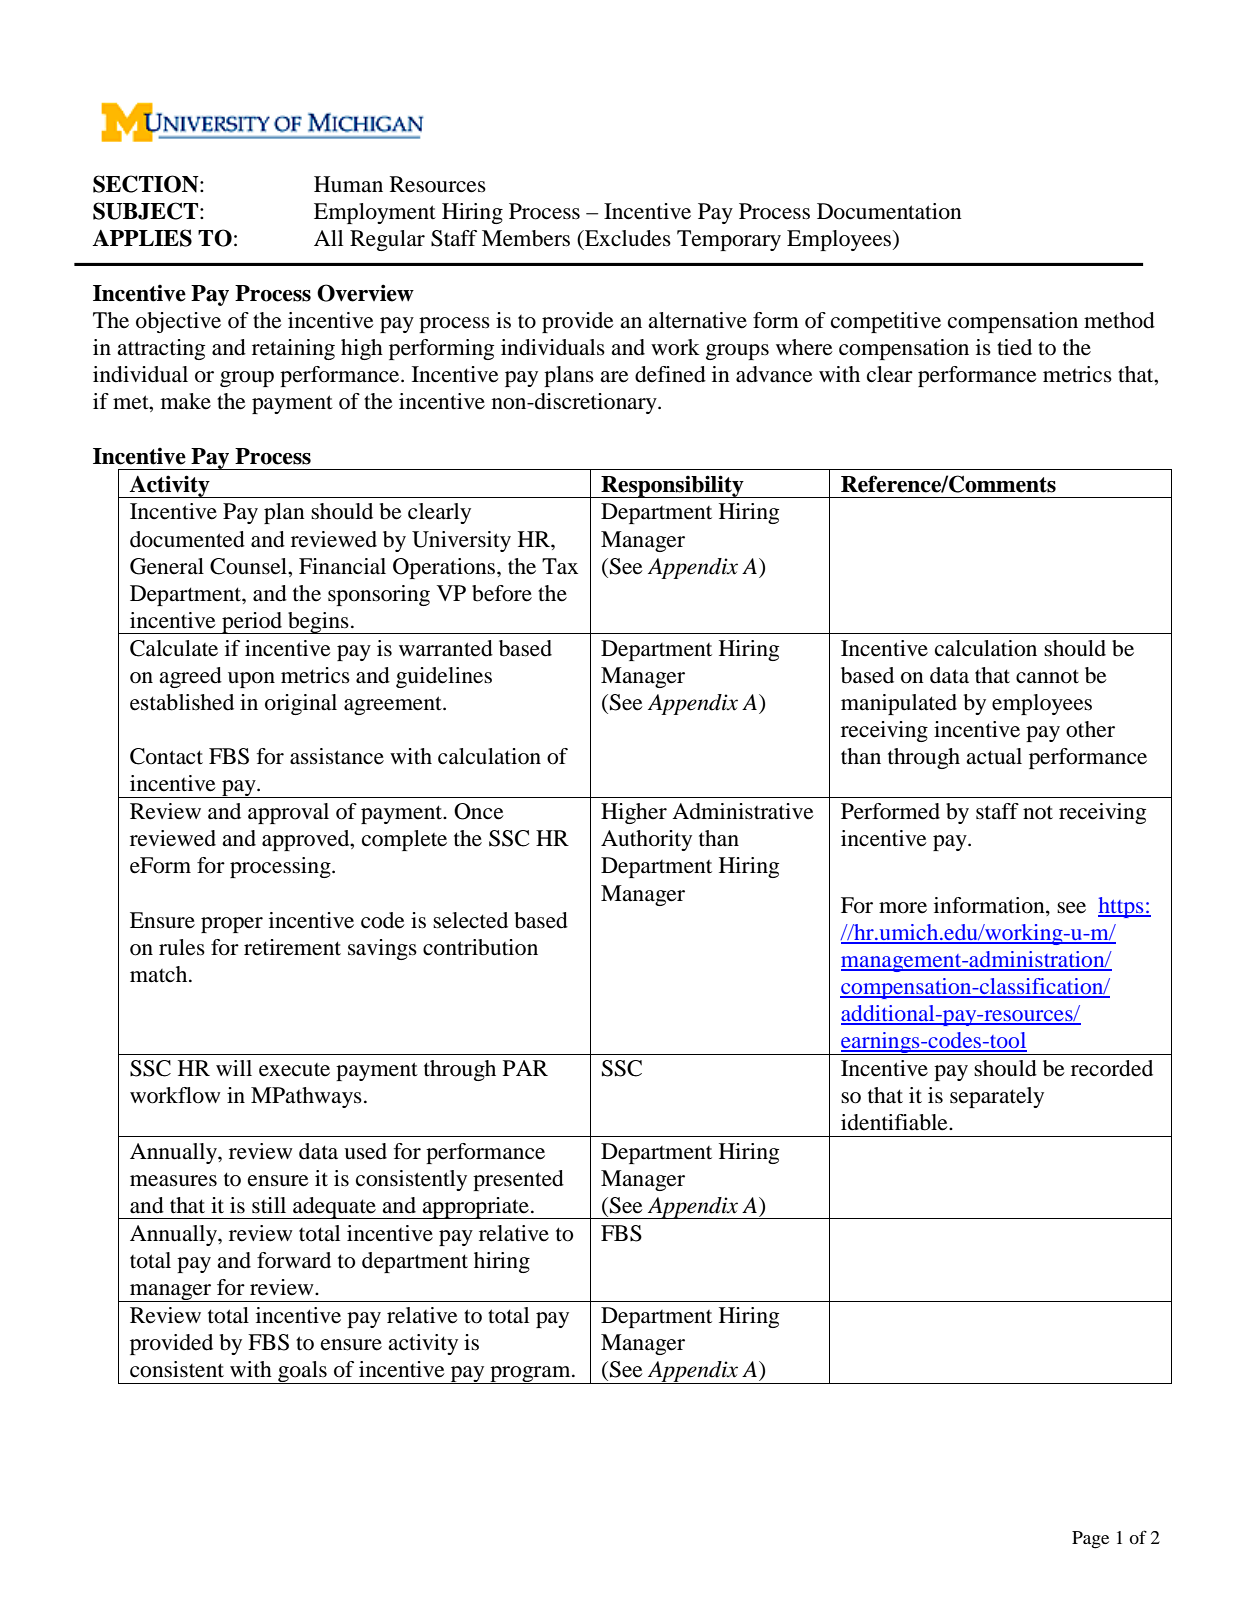 Image resolution: width=1253 pixels, height=1622 pixels. What do you see at coordinates (627, 238) in the screenshot?
I see `Excludes` at bounding box center [627, 238].
